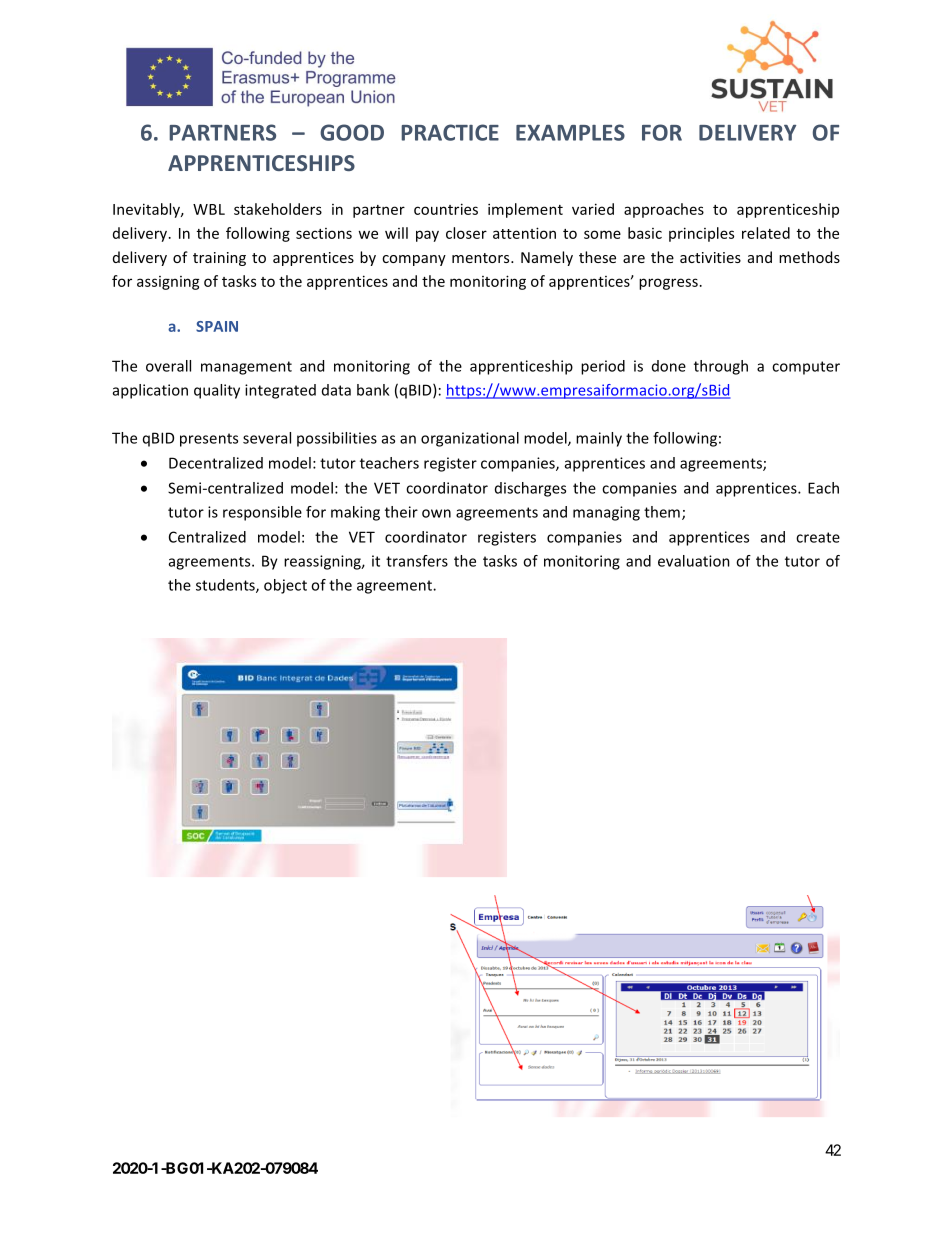 The height and width of the image is (1233, 952). I want to click on mainly, so click(599, 439).
